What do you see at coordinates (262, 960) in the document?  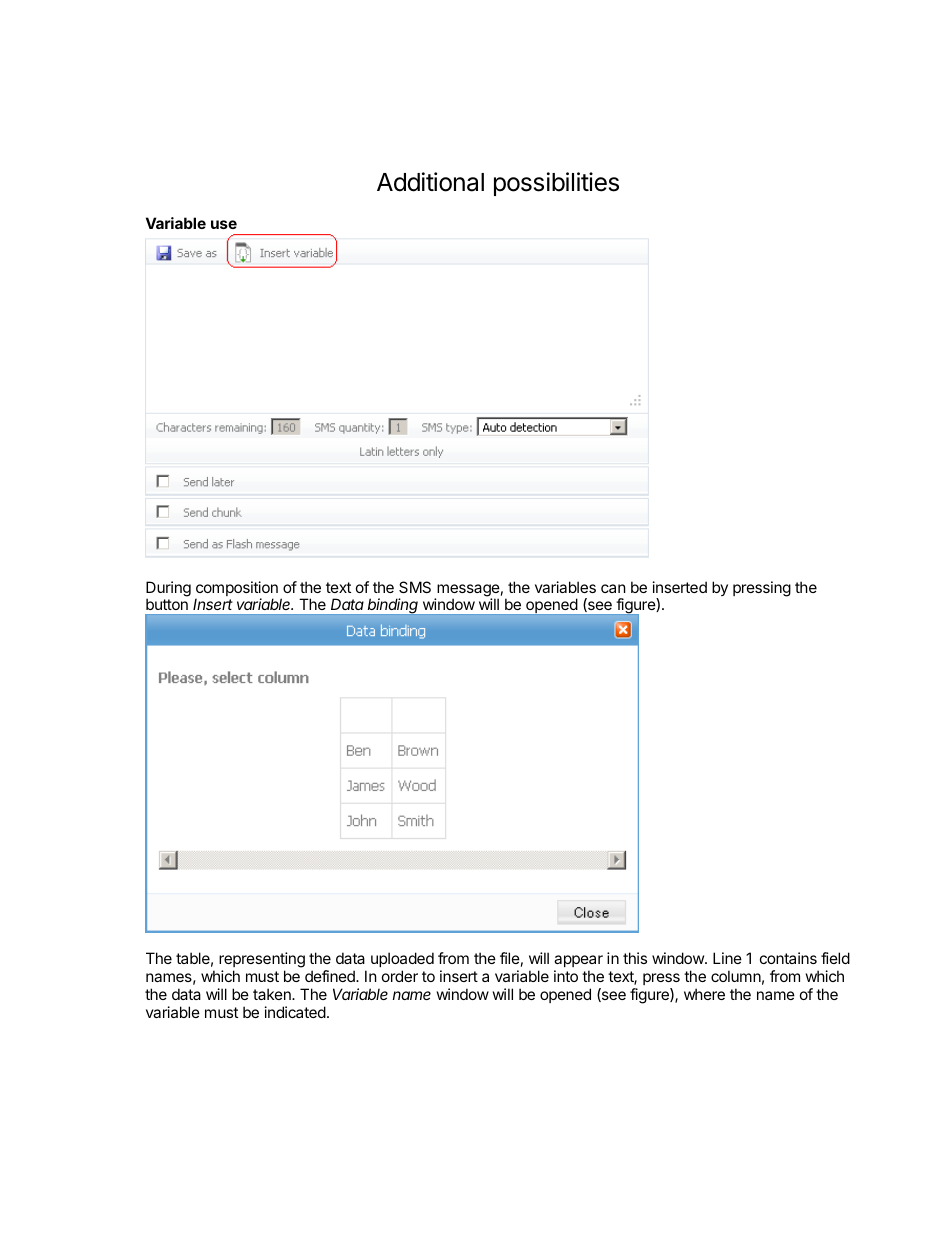 I see `representing` at bounding box center [262, 960].
